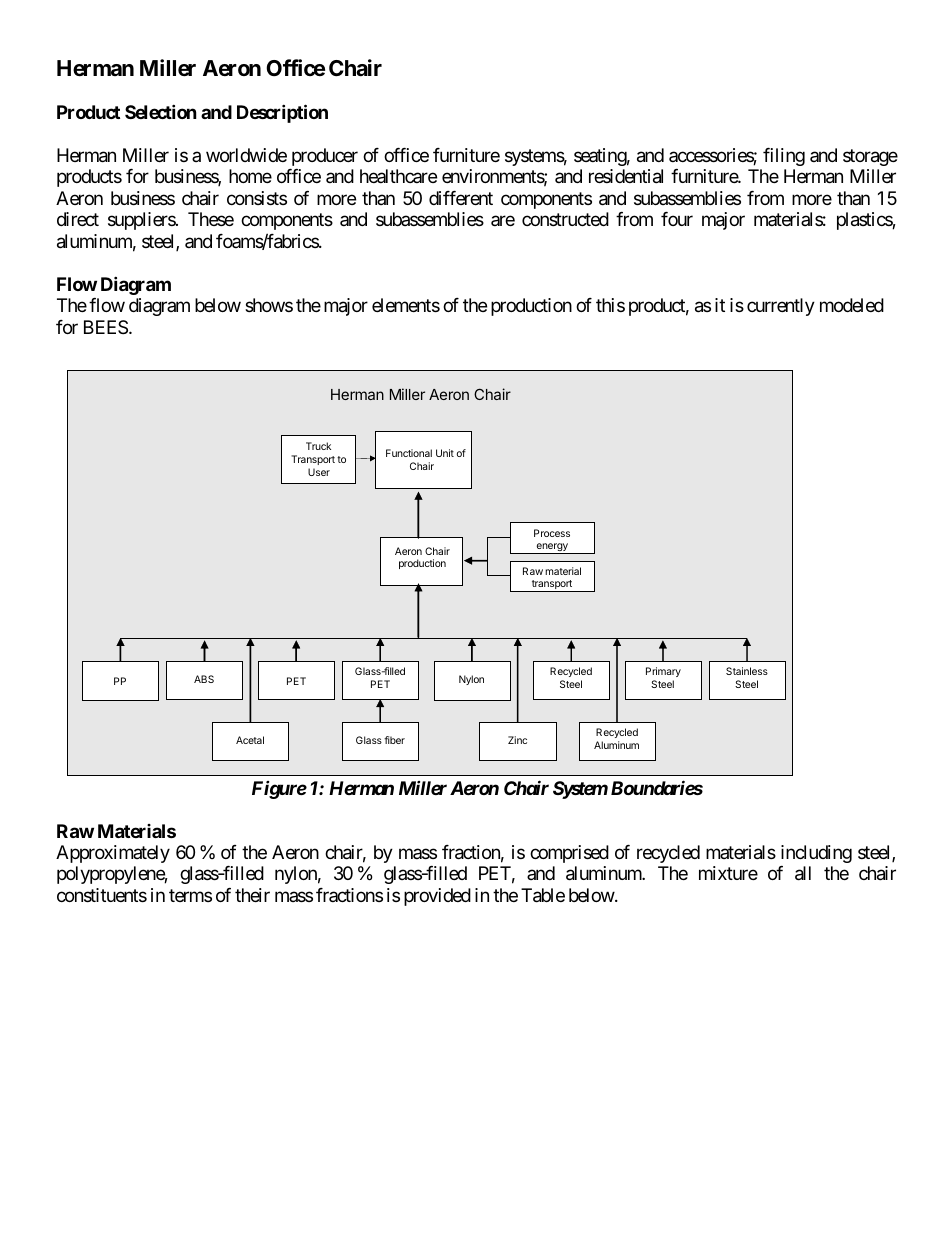  What do you see at coordinates (398, 176) in the screenshot?
I see `healthcare` at bounding box center [398, 176].
